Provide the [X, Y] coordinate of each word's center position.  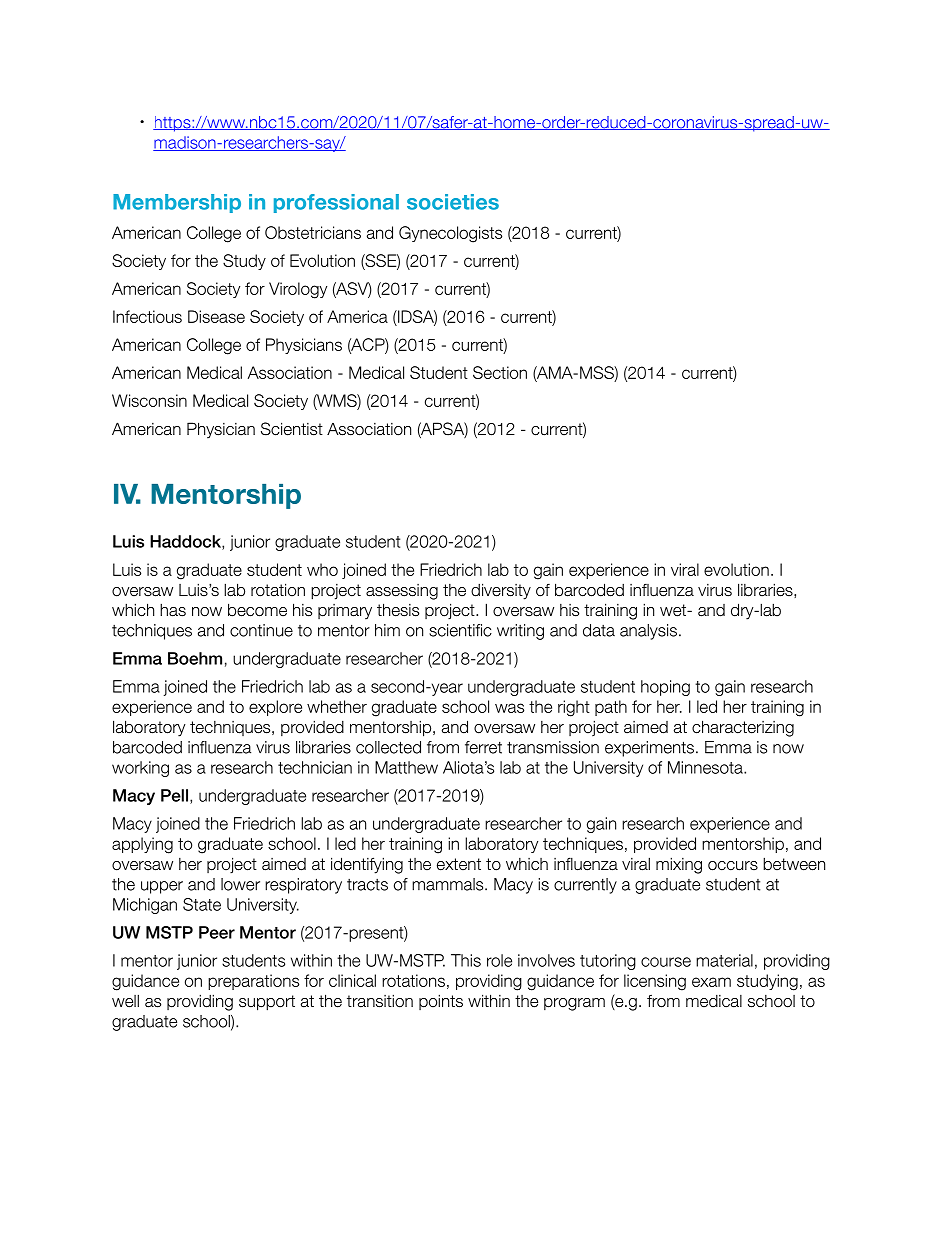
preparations [253, 982]
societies [453, 202]
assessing [402, 592]
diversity [501, 591]
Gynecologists [450, 234]
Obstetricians [313, 232]
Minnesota [706, 767]
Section [500, 372]
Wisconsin [149, 400]
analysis [648, 632]
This [466, 960]
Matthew [406, 767]
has [173, 610]
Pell [174, 795]
